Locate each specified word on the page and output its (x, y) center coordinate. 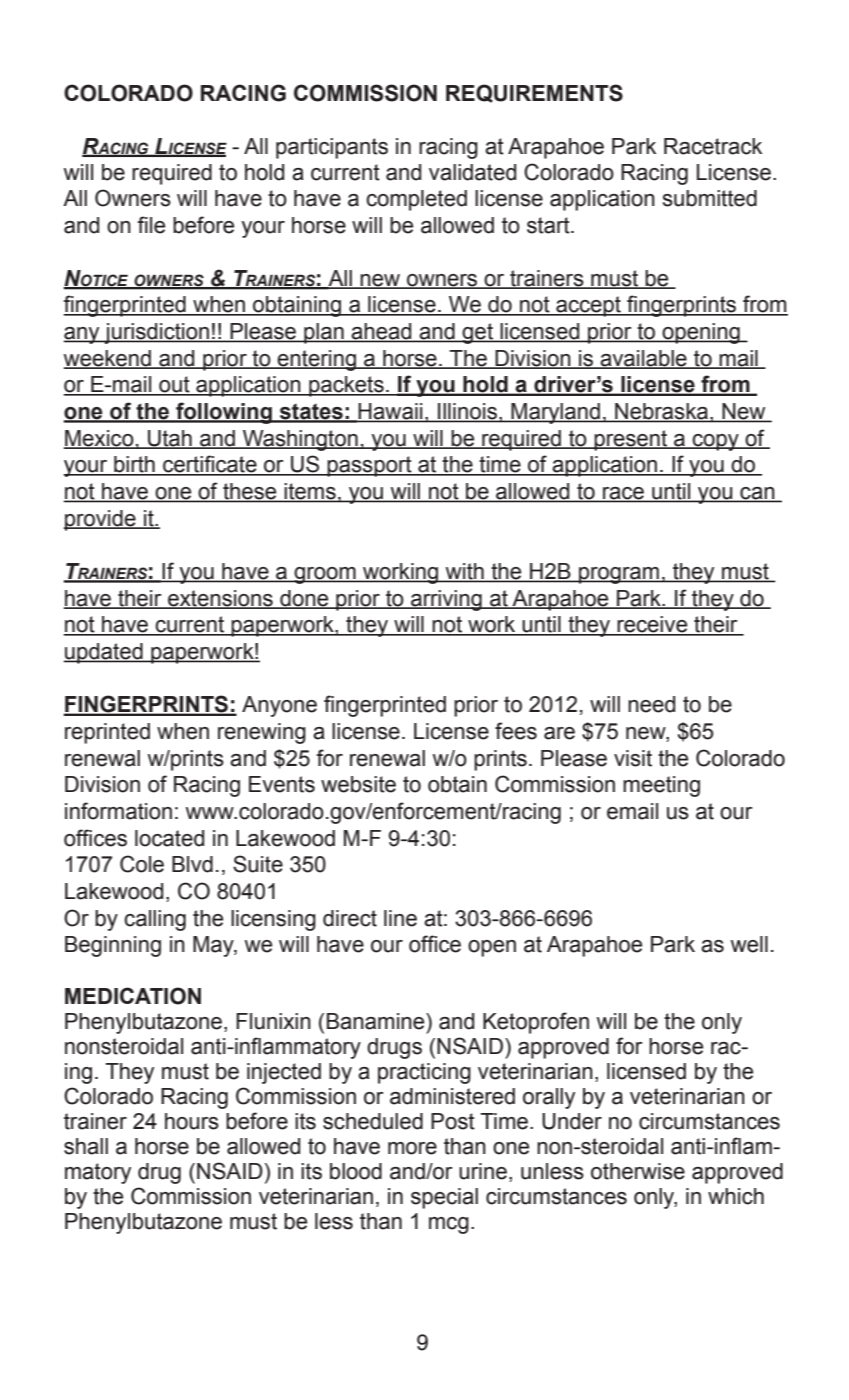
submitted (710, 198)
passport (370, 466)
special (444, 1198)
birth (134, 465)
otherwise (638, 1171)
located (169, 838)
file (151, 225)
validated (472, 172)
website (358, 784)
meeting (661, 786)
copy (716, 442)
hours (192, 1121)
